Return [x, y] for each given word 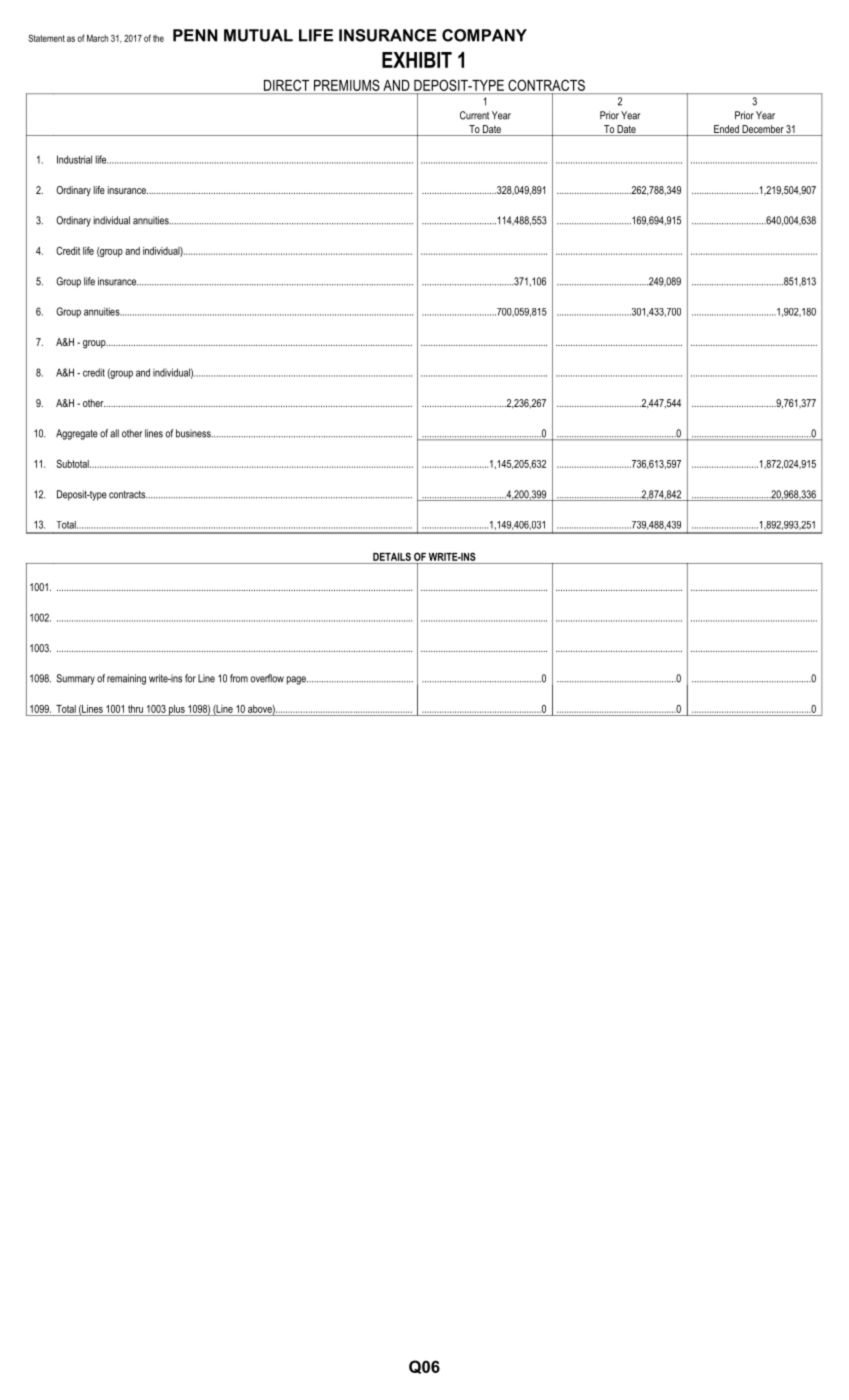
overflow [267, 678]
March [97, 38]
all [114, 433]
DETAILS [392, 556]
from [239, 678]
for [190, 678]
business [194, 433]
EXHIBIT [417, 60]
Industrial [74, 159]
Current [474, 115]
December [762, 130]
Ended [726, 130]
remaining [126, 679]
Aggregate [77, 434]
